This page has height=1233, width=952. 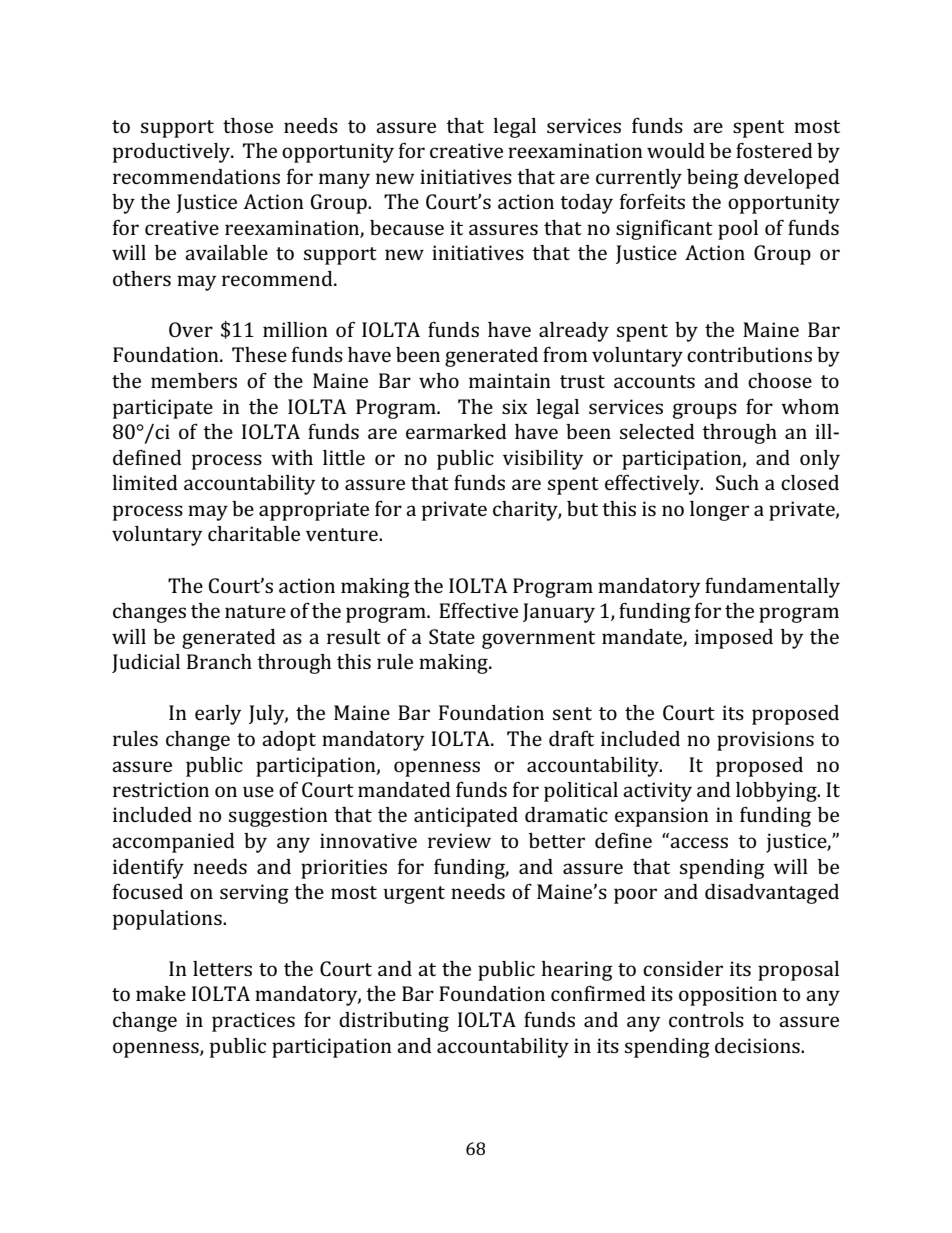 What do you see at coordinates (253, 1022) in the page?
I see `practices` at bounding box center [253, 1022].
